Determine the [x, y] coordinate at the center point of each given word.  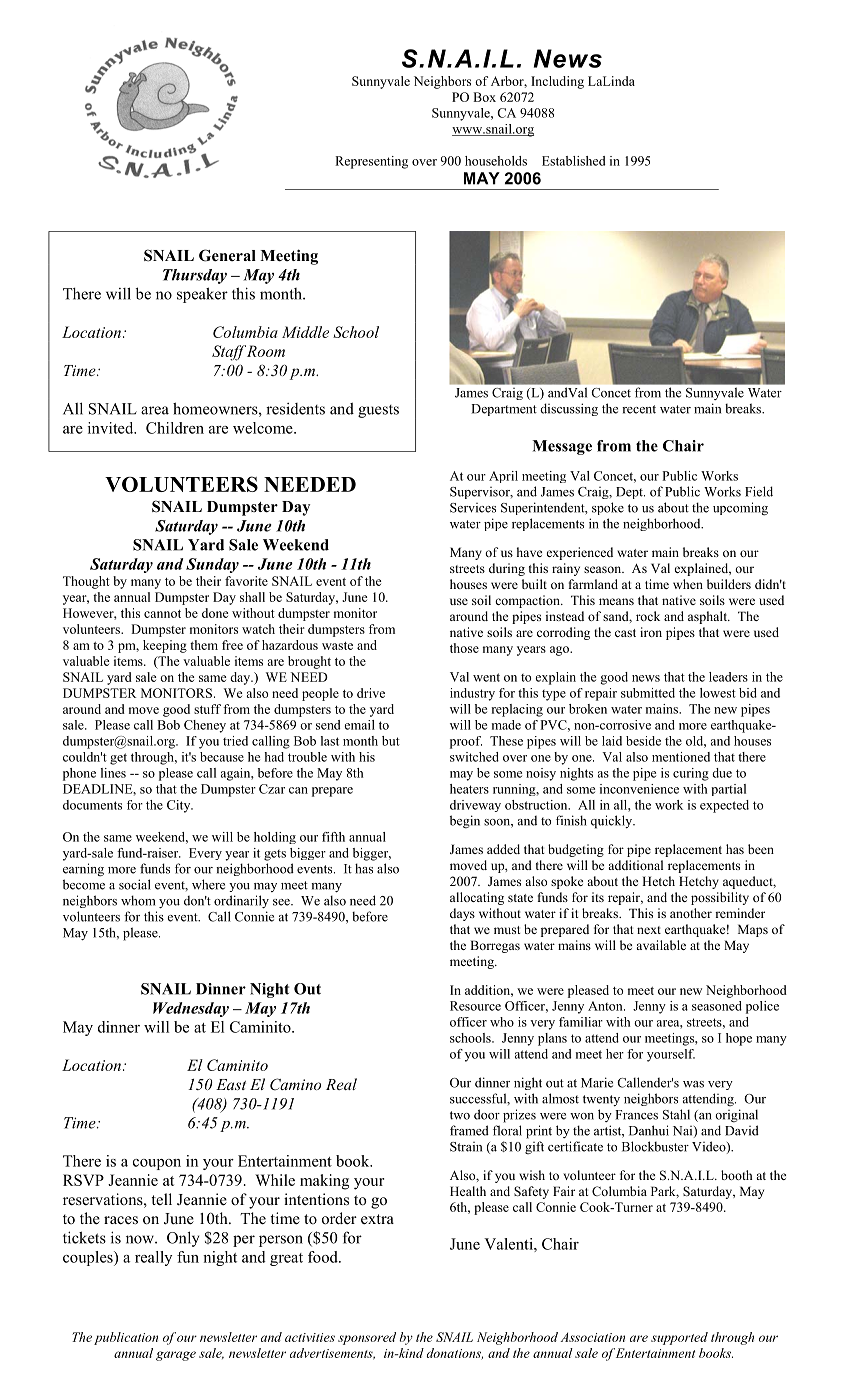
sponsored [367, 1338]
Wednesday [191, 1009]
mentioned [681, 757]
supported [679, 1338]
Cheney [205, 726]
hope [739, 1039]
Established [573, 161]
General [227, 255]
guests [378, 411]
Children [175, 428]
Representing [371, 162]
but [391, 741]
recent [639, 409]
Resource [475, 1006]
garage [176, 1356]
